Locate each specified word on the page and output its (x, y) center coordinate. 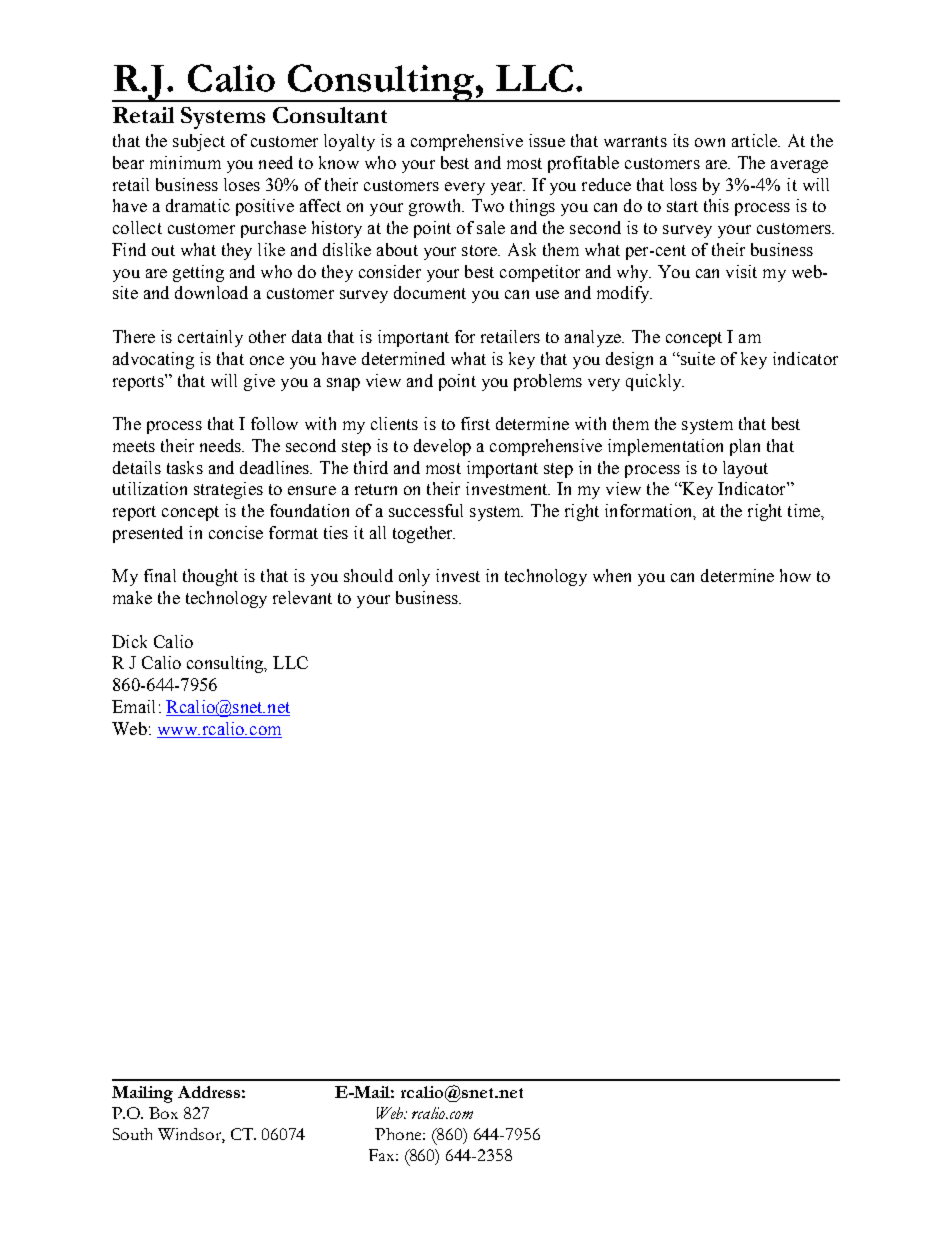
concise (236, 532)
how (795, 575)
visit (741, 271)
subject (199, 142)
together (424, 534)
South (132, 1134)
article (756, 140)
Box (163, 1113)
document (430, 292)
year (508, 188)
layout (745, 469)
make (132, 597)
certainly (210, 338)
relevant (302, 597)
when (612, 575)
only (414, 577)
